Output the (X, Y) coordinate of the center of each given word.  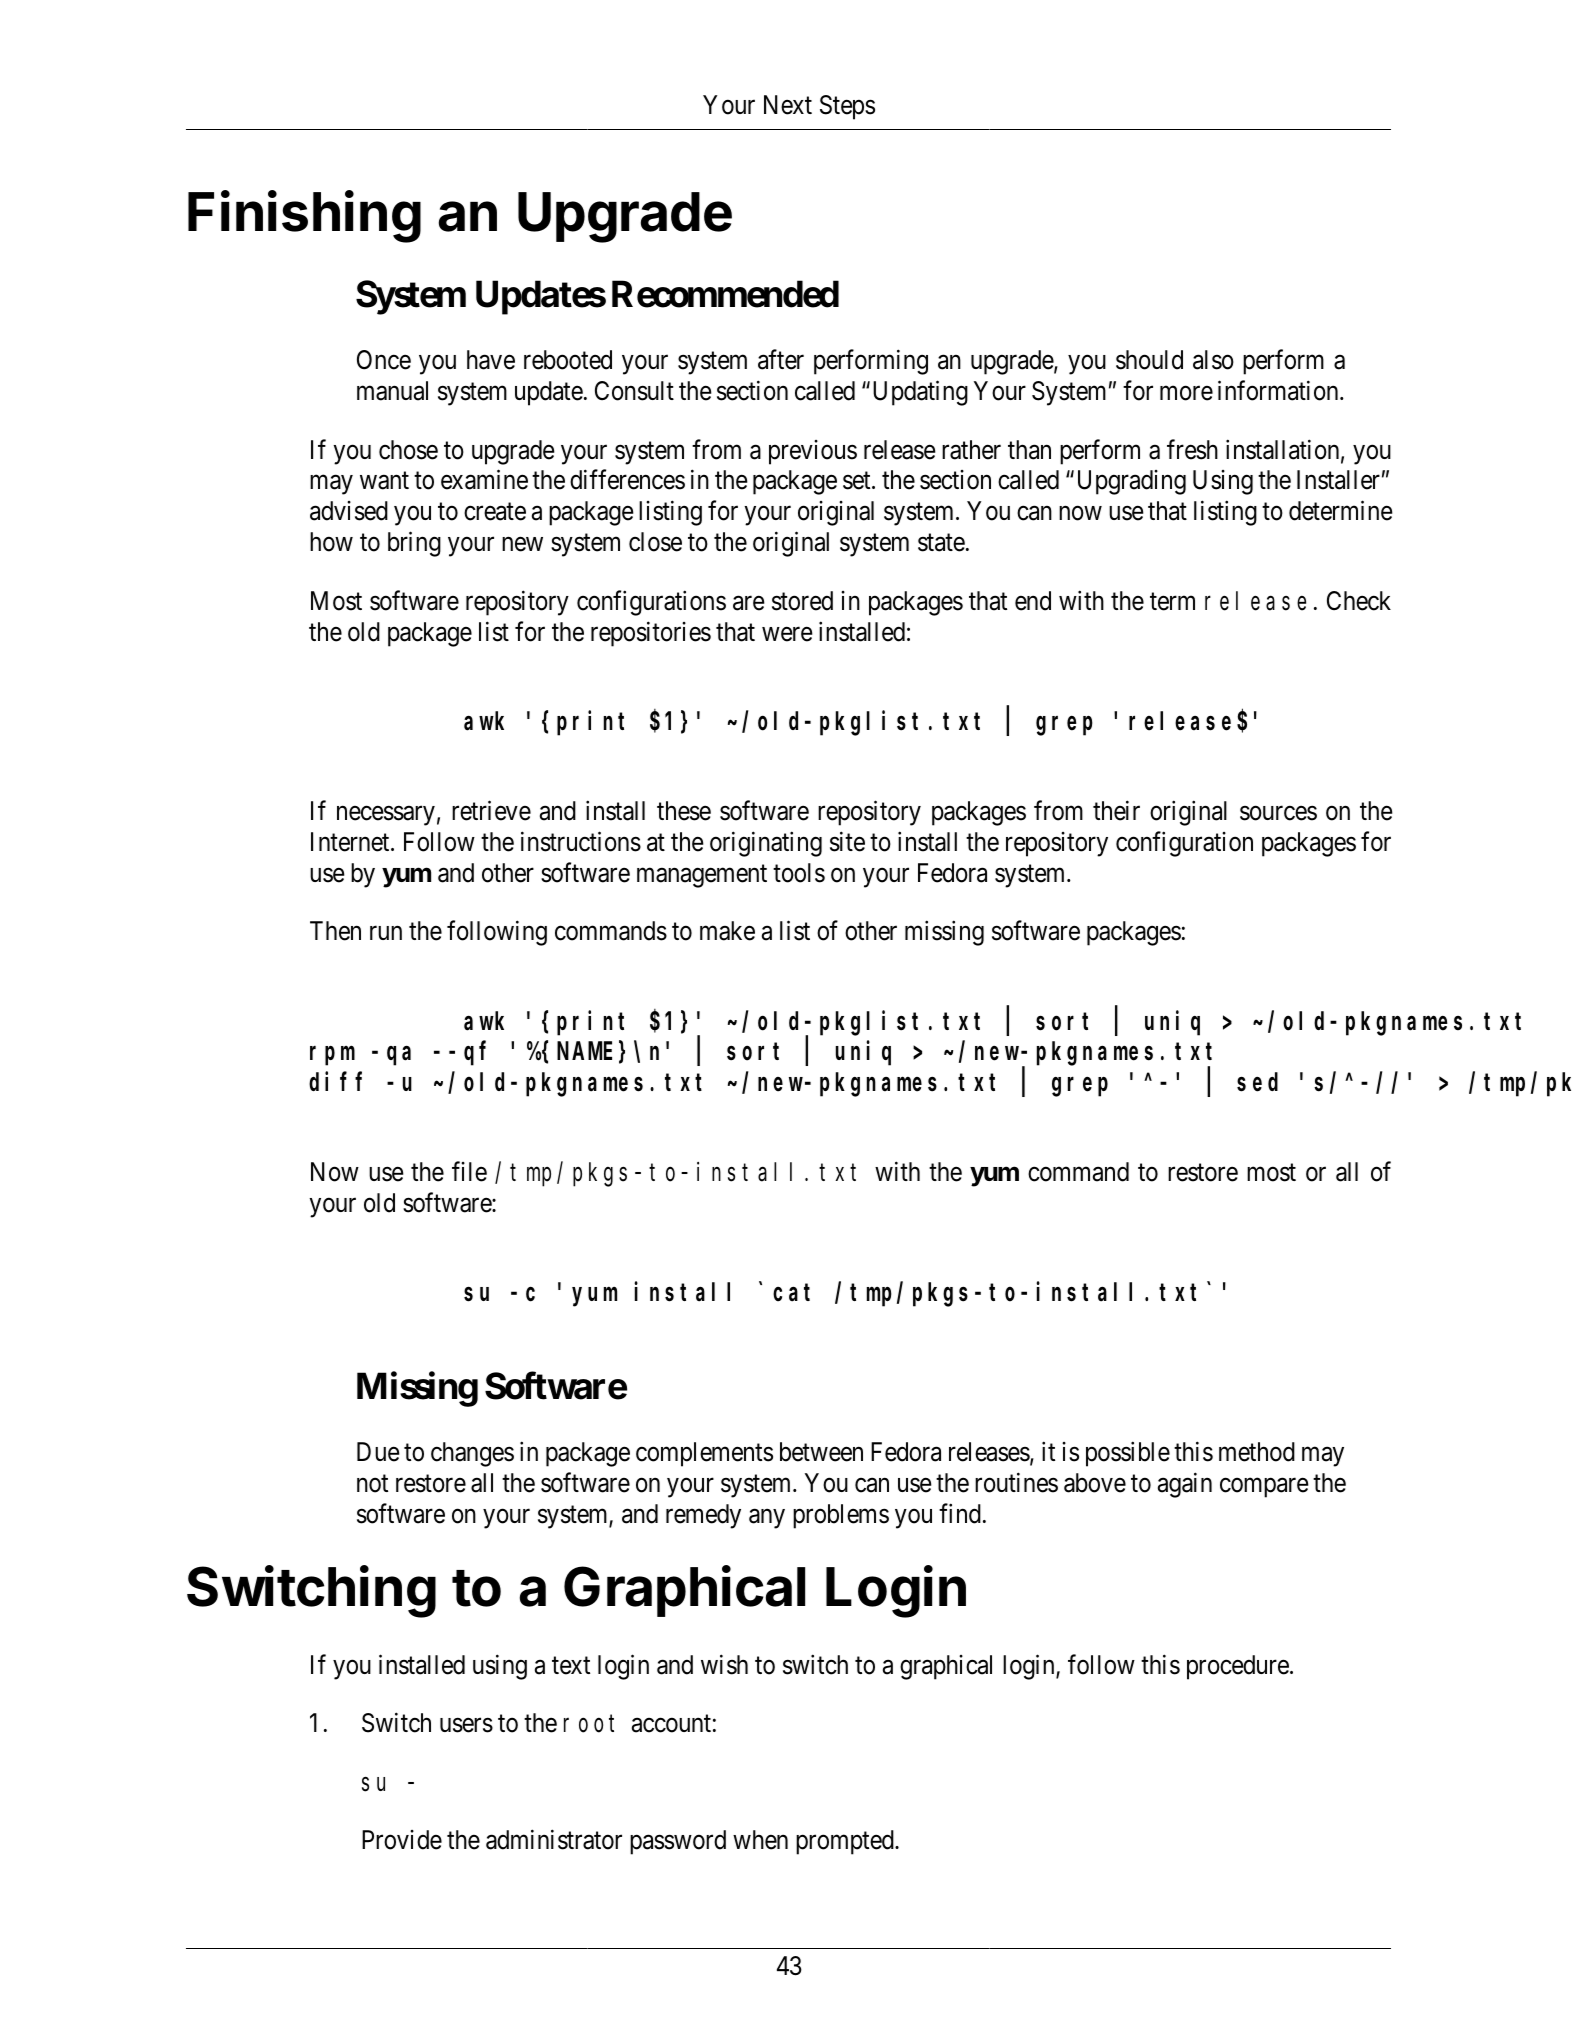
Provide (402, 1840)
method (1257, 1452)
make (727, 931)
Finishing (304, 216)
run (386, 933)
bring (414, 544)
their (1116, 810)
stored (802, 601)
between (821, 1452)
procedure (1238, 1667)
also (1213, 360)
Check (1359, 601)
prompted (846, 1842)
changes (472, 1454)
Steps (847, 107)
